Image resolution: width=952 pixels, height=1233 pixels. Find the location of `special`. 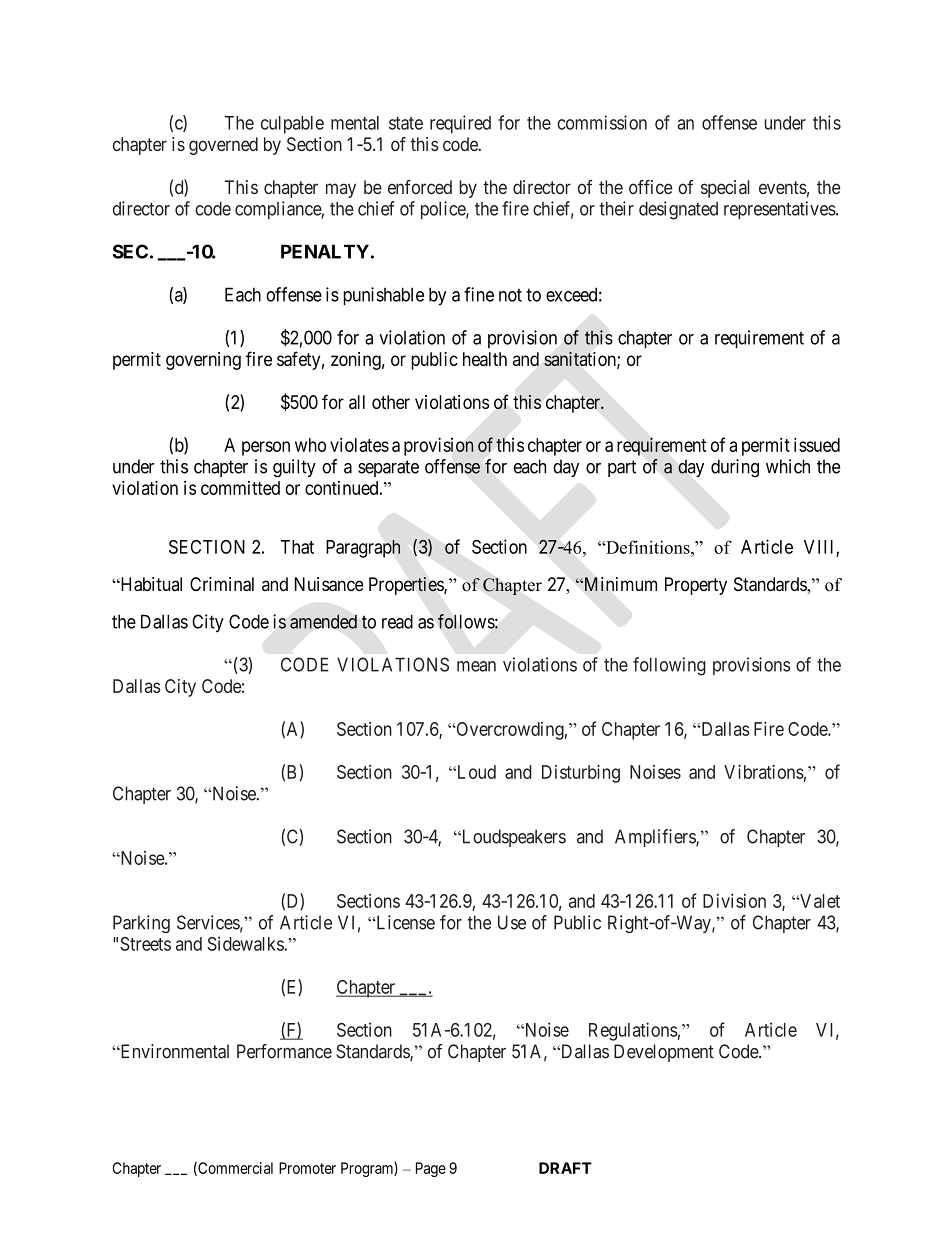

special is located at coordinates (725, 189).
